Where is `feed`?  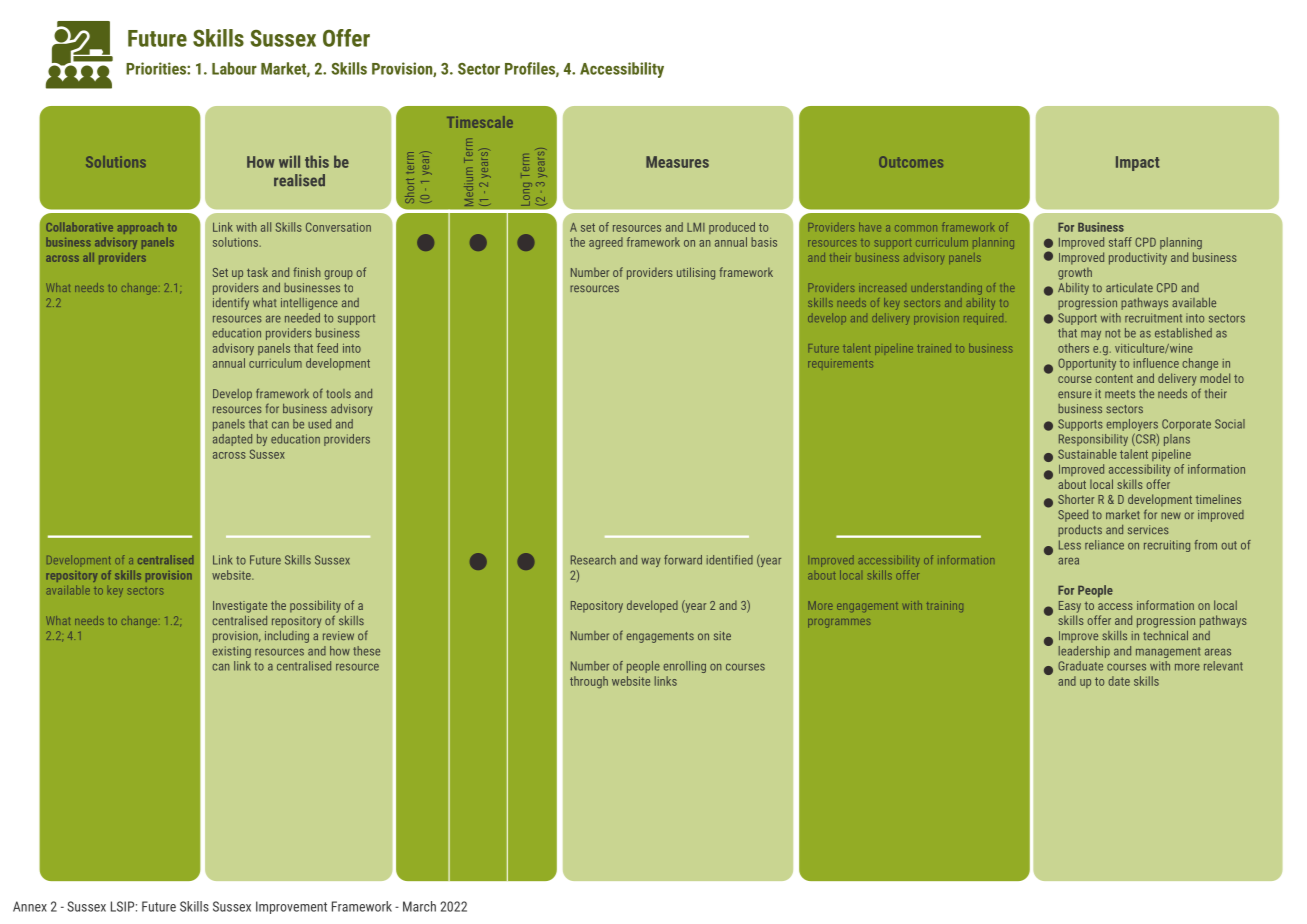
feed is located at coordinates (327, 348).
